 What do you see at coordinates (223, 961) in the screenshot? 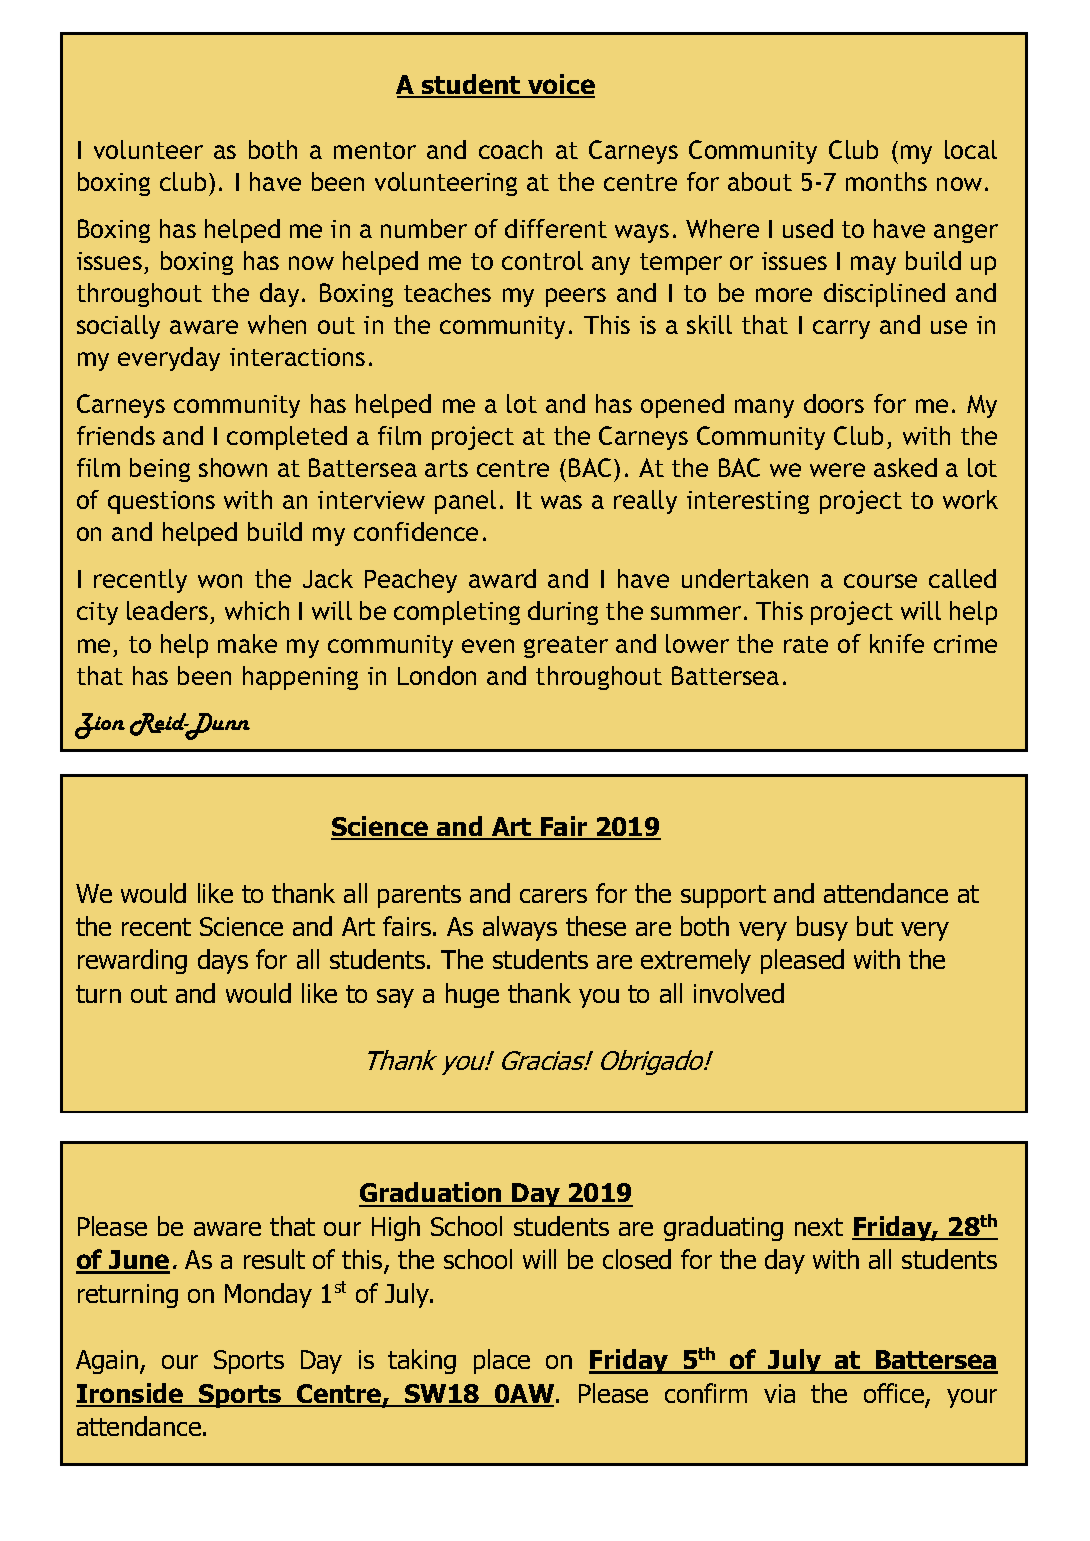
I see `days` at bounding box center [223, 961].
